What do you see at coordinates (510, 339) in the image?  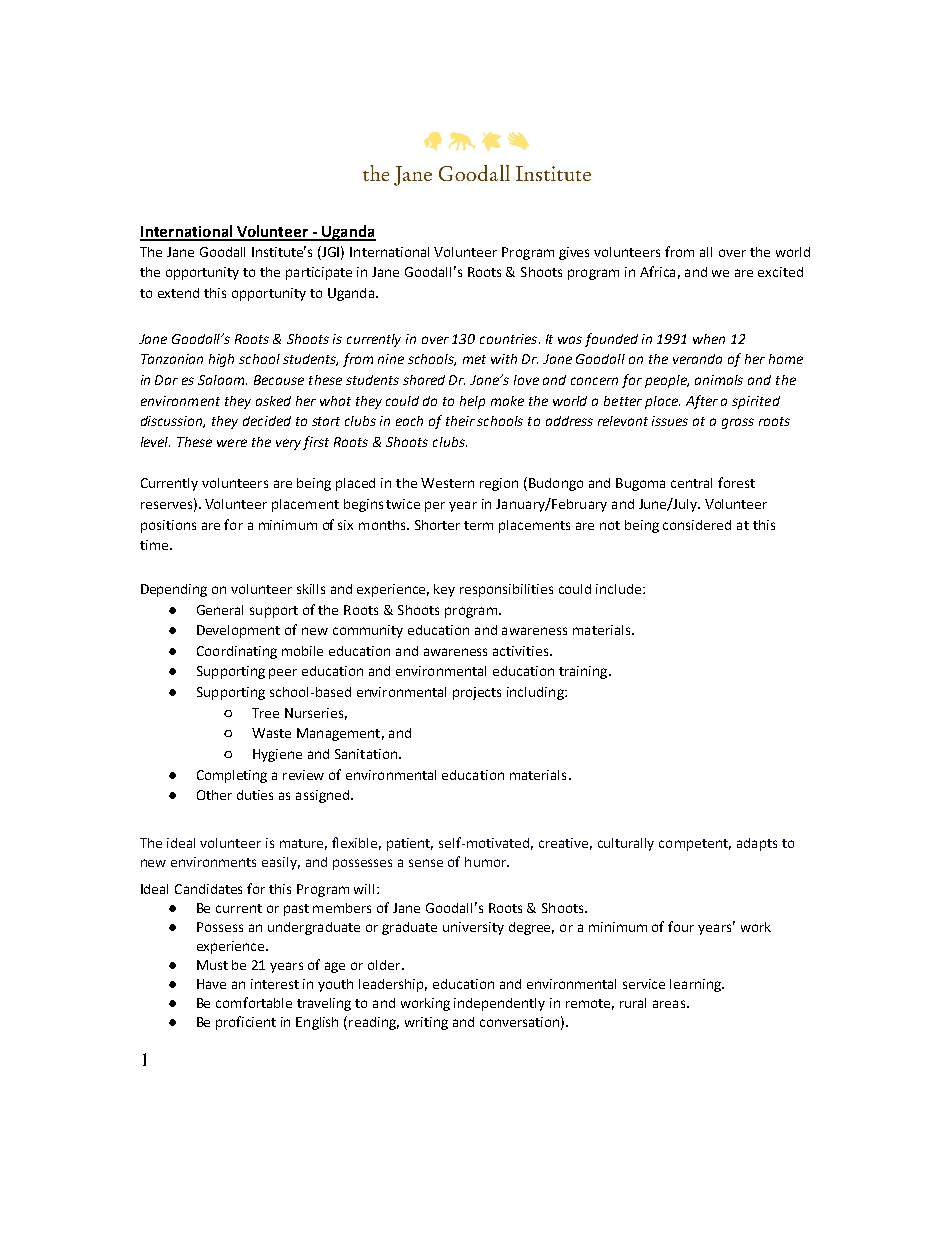 I see `countries` at bounding box center [510, 339].
